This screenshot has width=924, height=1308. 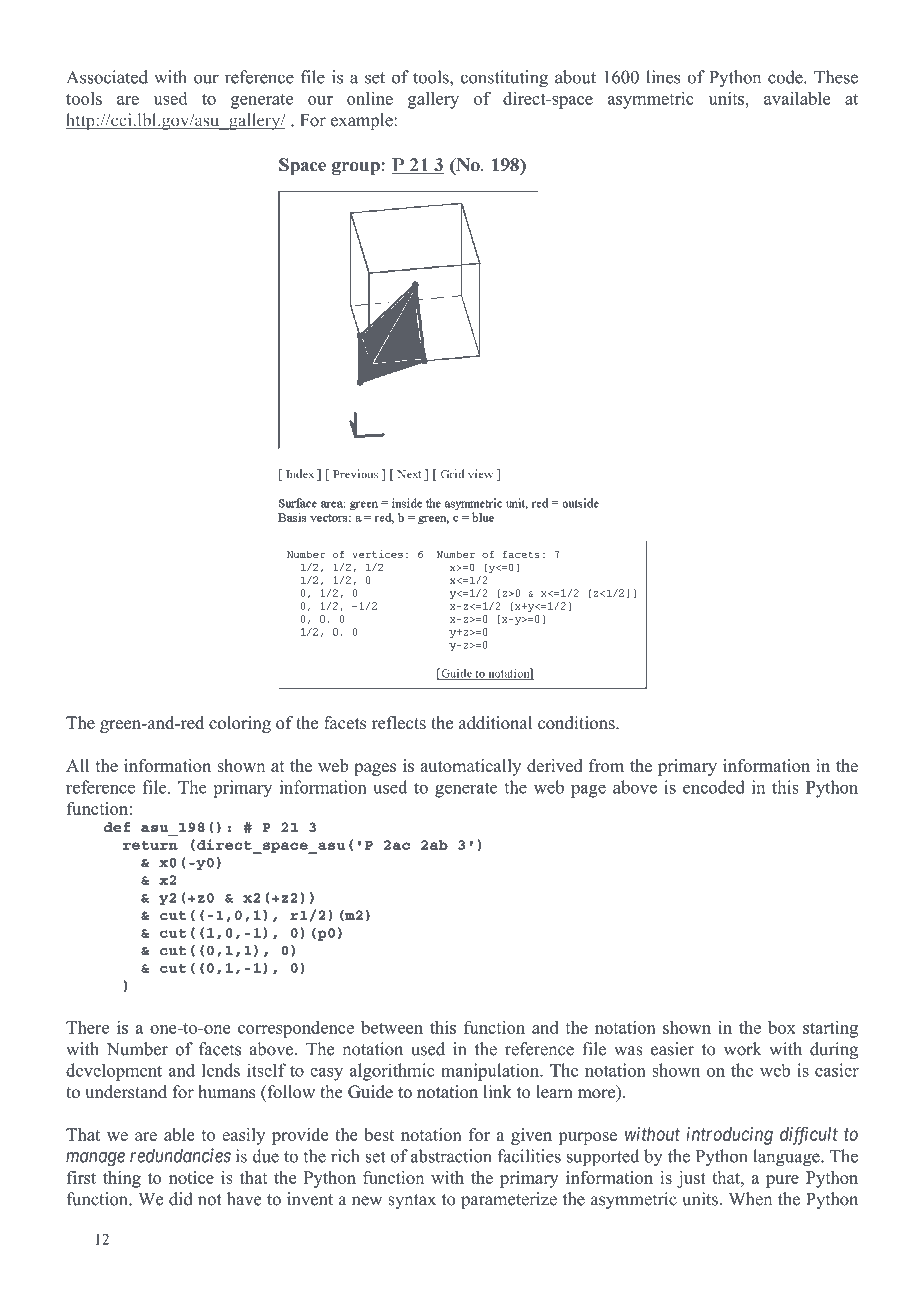 I want to click on Associated, so click(x=107, y=77).
